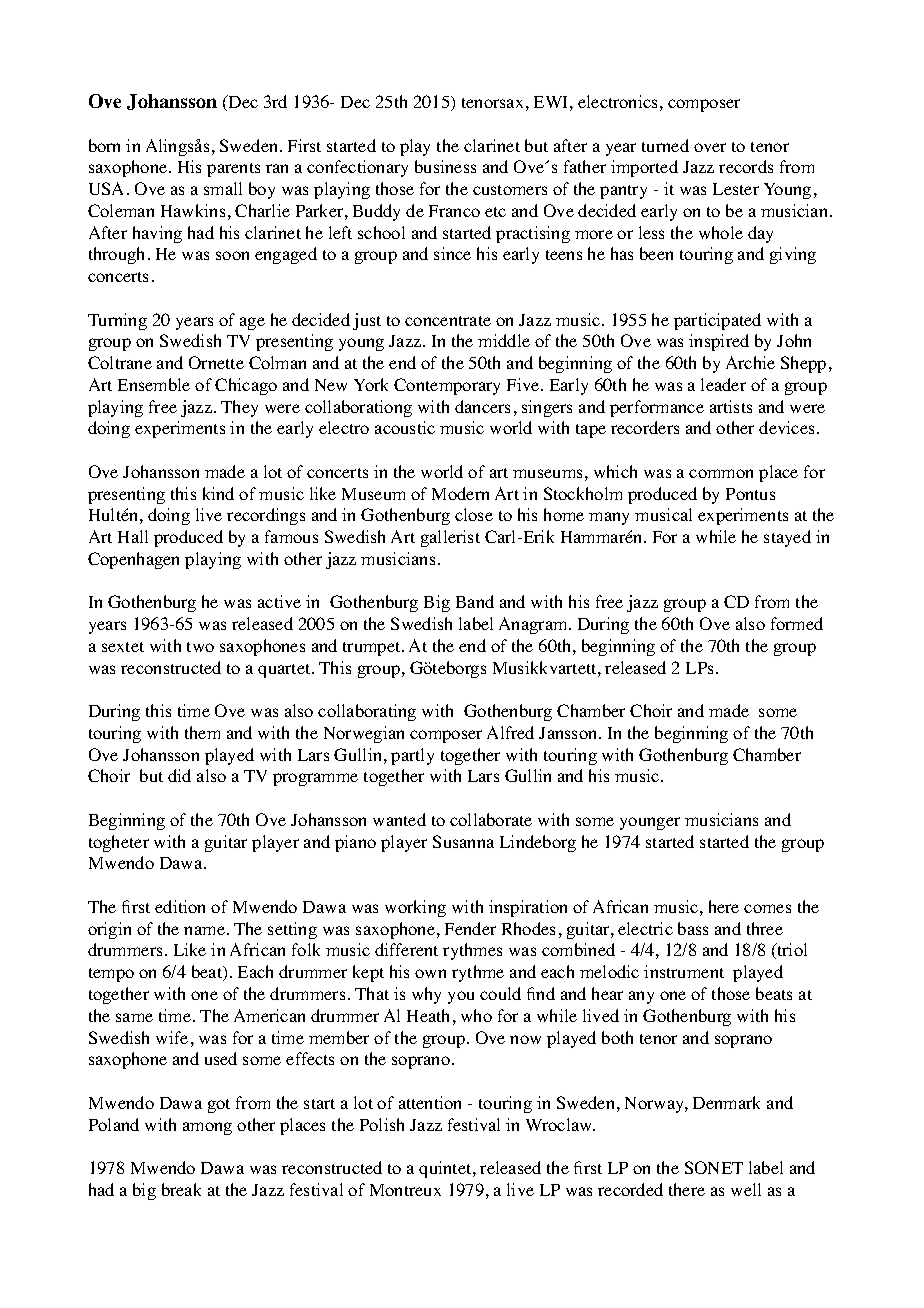  What do you see at coordinates (223, 188) in the image?
I see `small` at bounding box center [223, 188].
